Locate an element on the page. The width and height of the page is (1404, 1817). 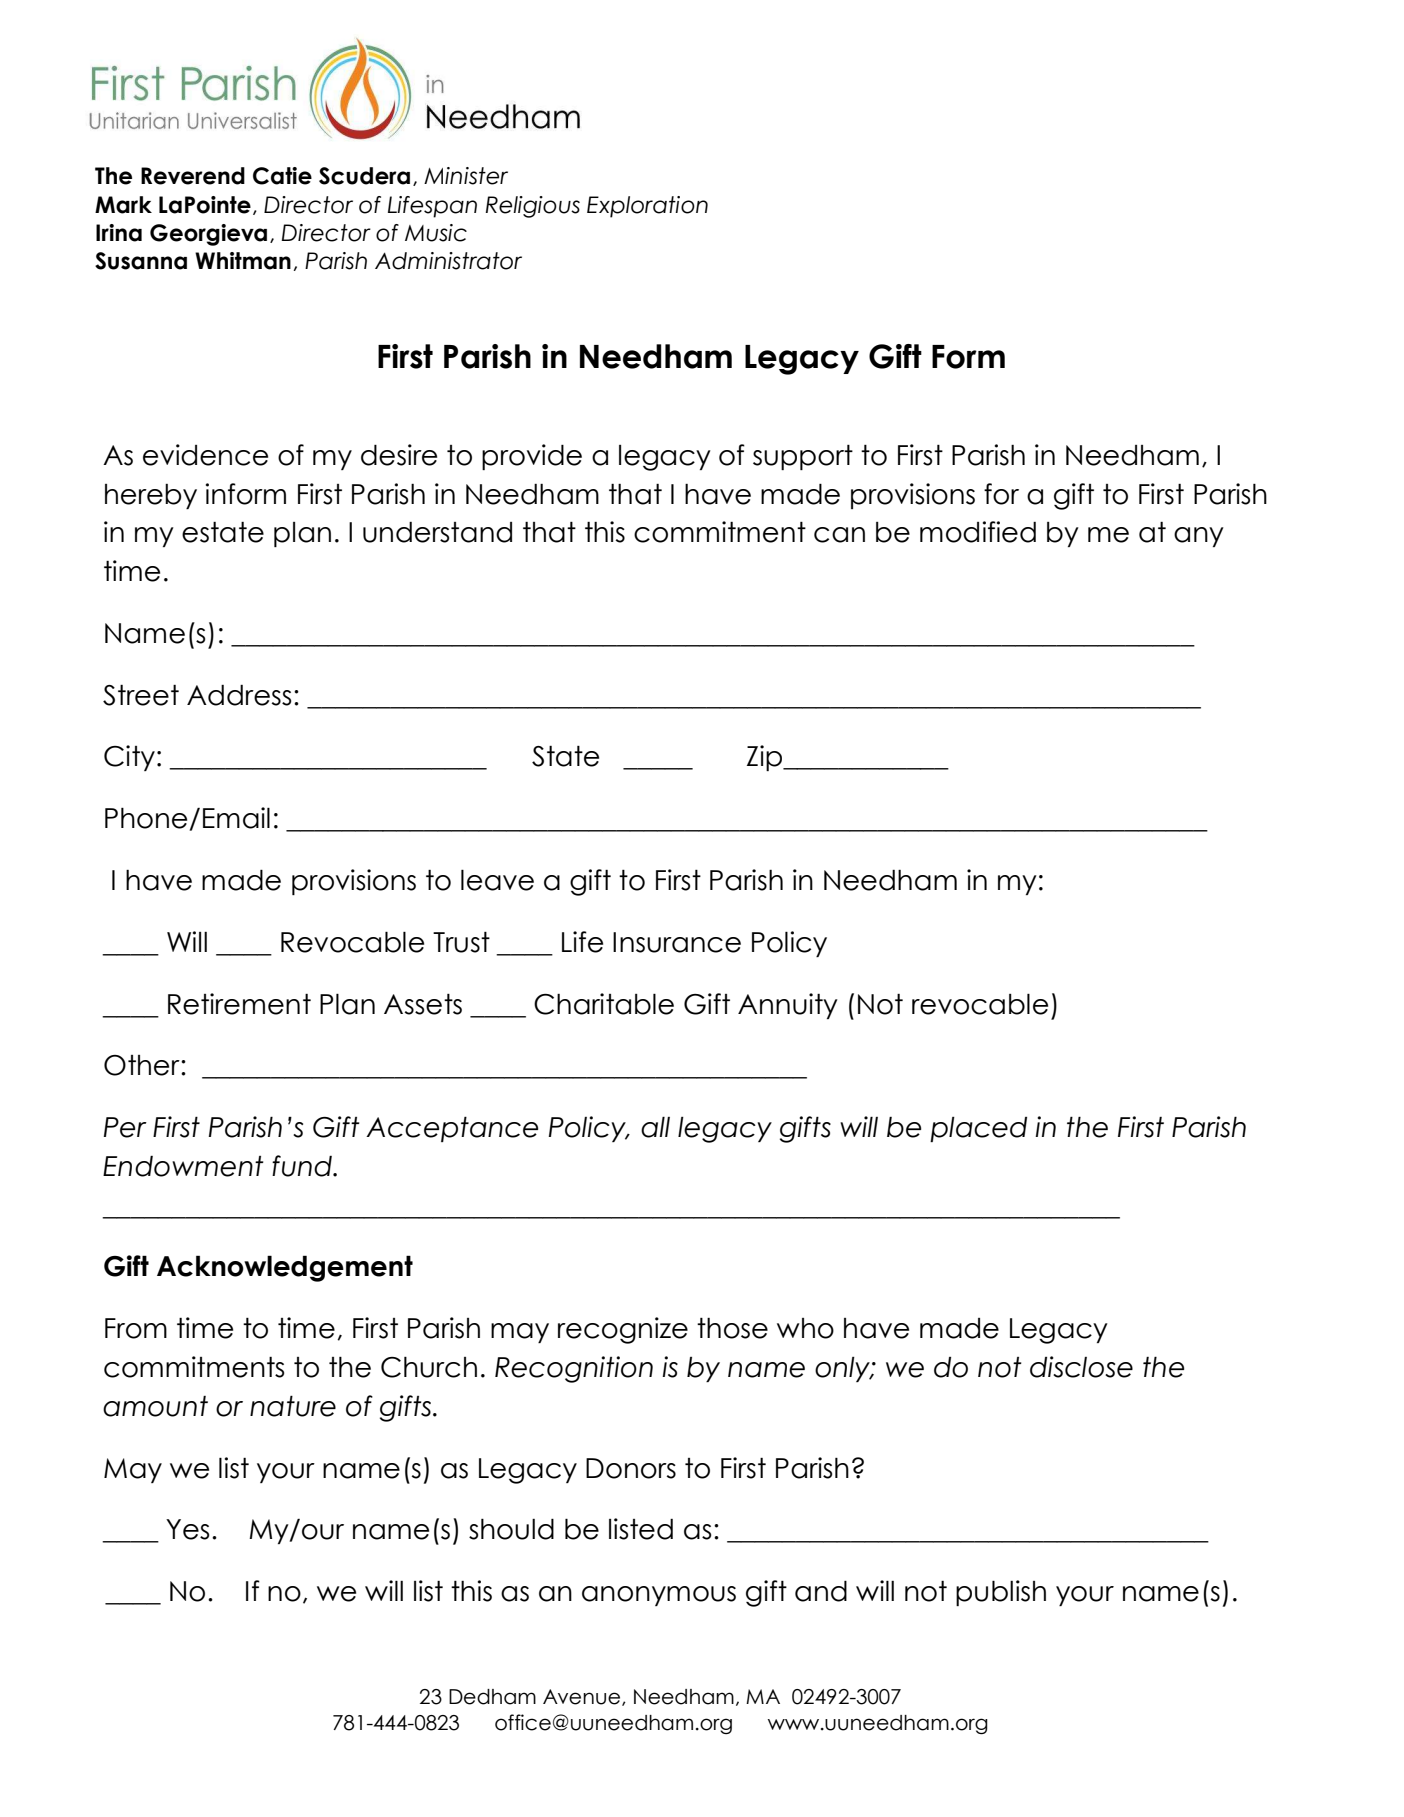
disclose is located at coordinates (1081, 1367).
